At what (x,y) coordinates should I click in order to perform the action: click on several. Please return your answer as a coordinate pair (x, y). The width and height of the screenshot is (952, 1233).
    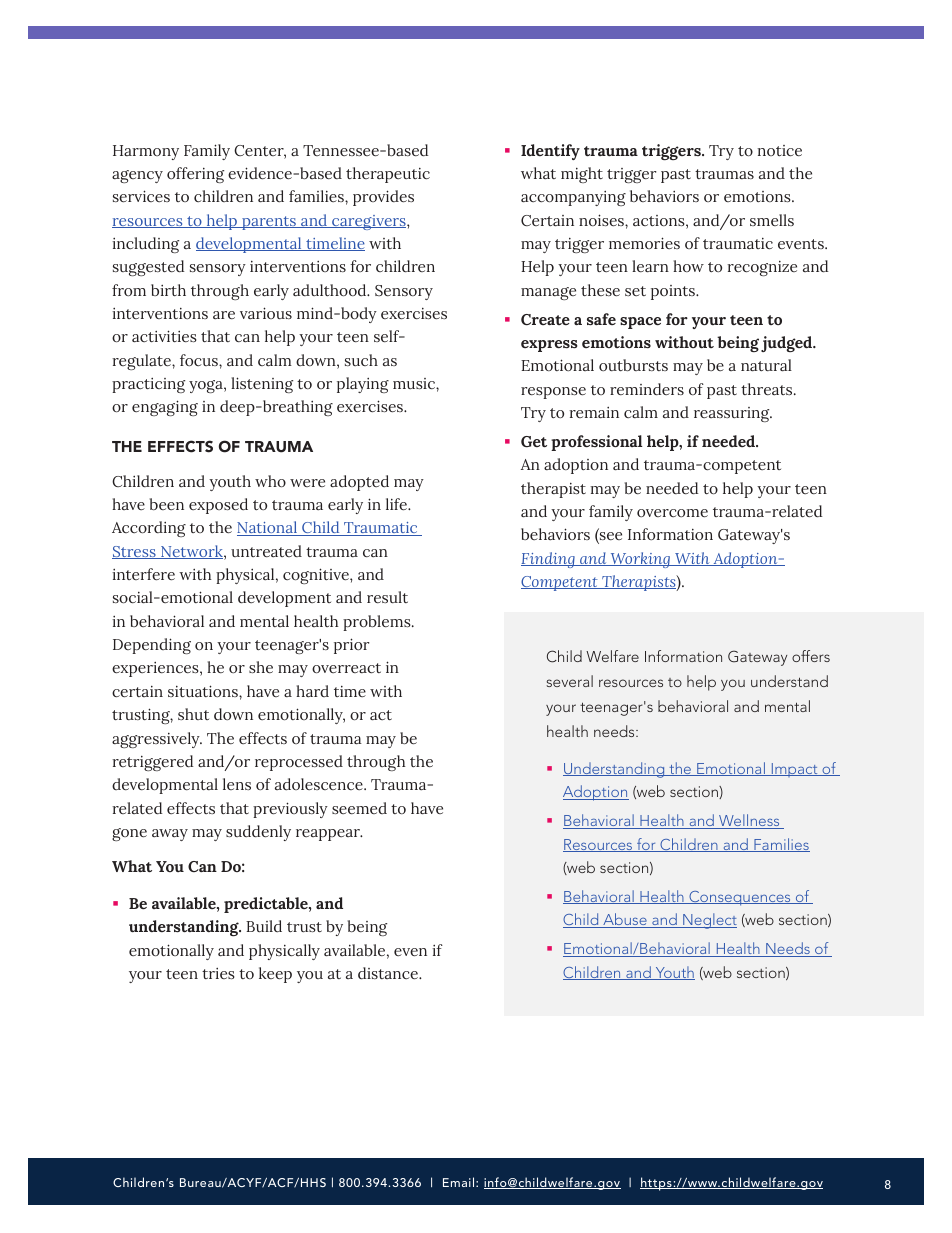
    Looking at the image, I should click on (569, 681).
